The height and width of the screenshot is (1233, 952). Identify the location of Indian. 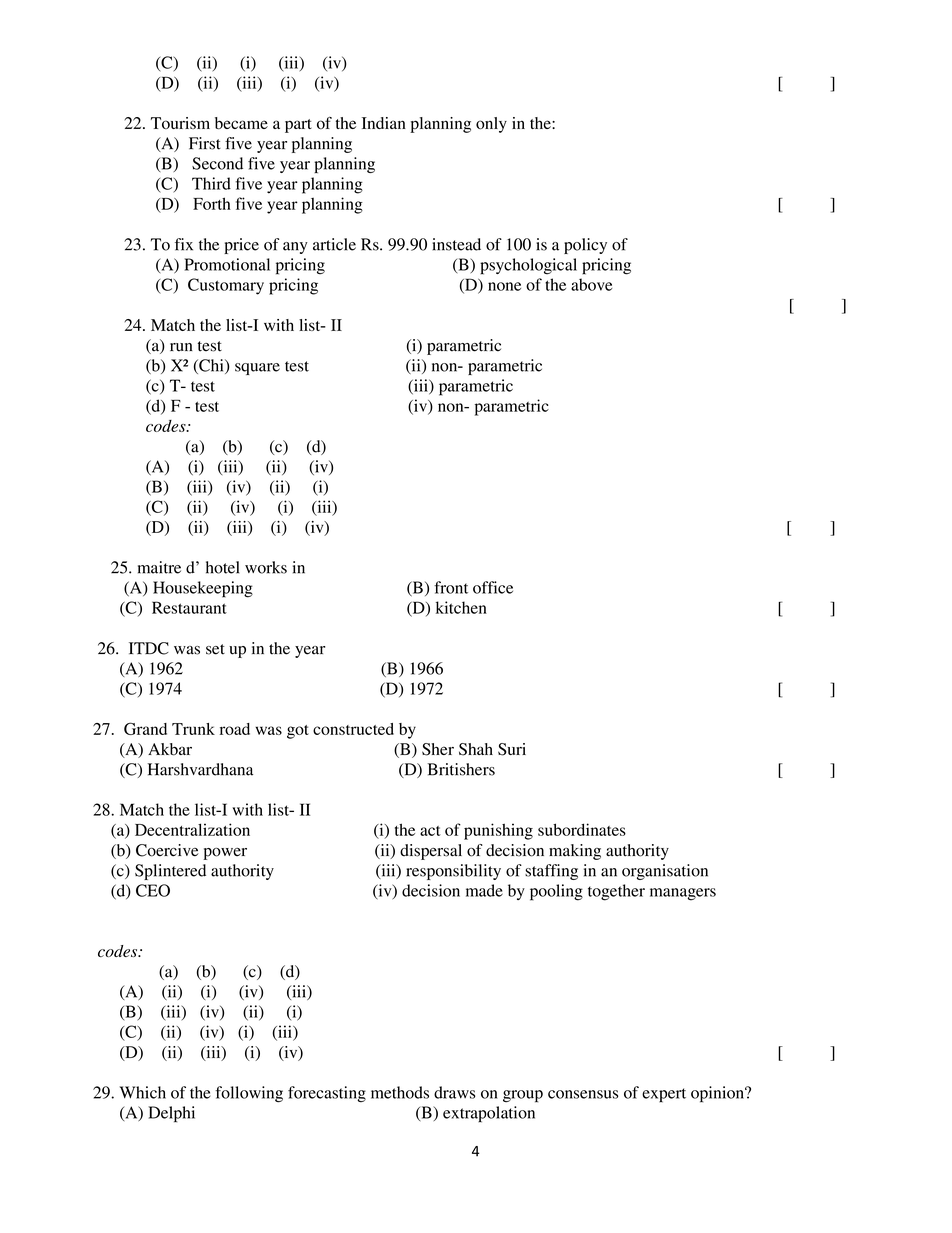
(384, 123).
